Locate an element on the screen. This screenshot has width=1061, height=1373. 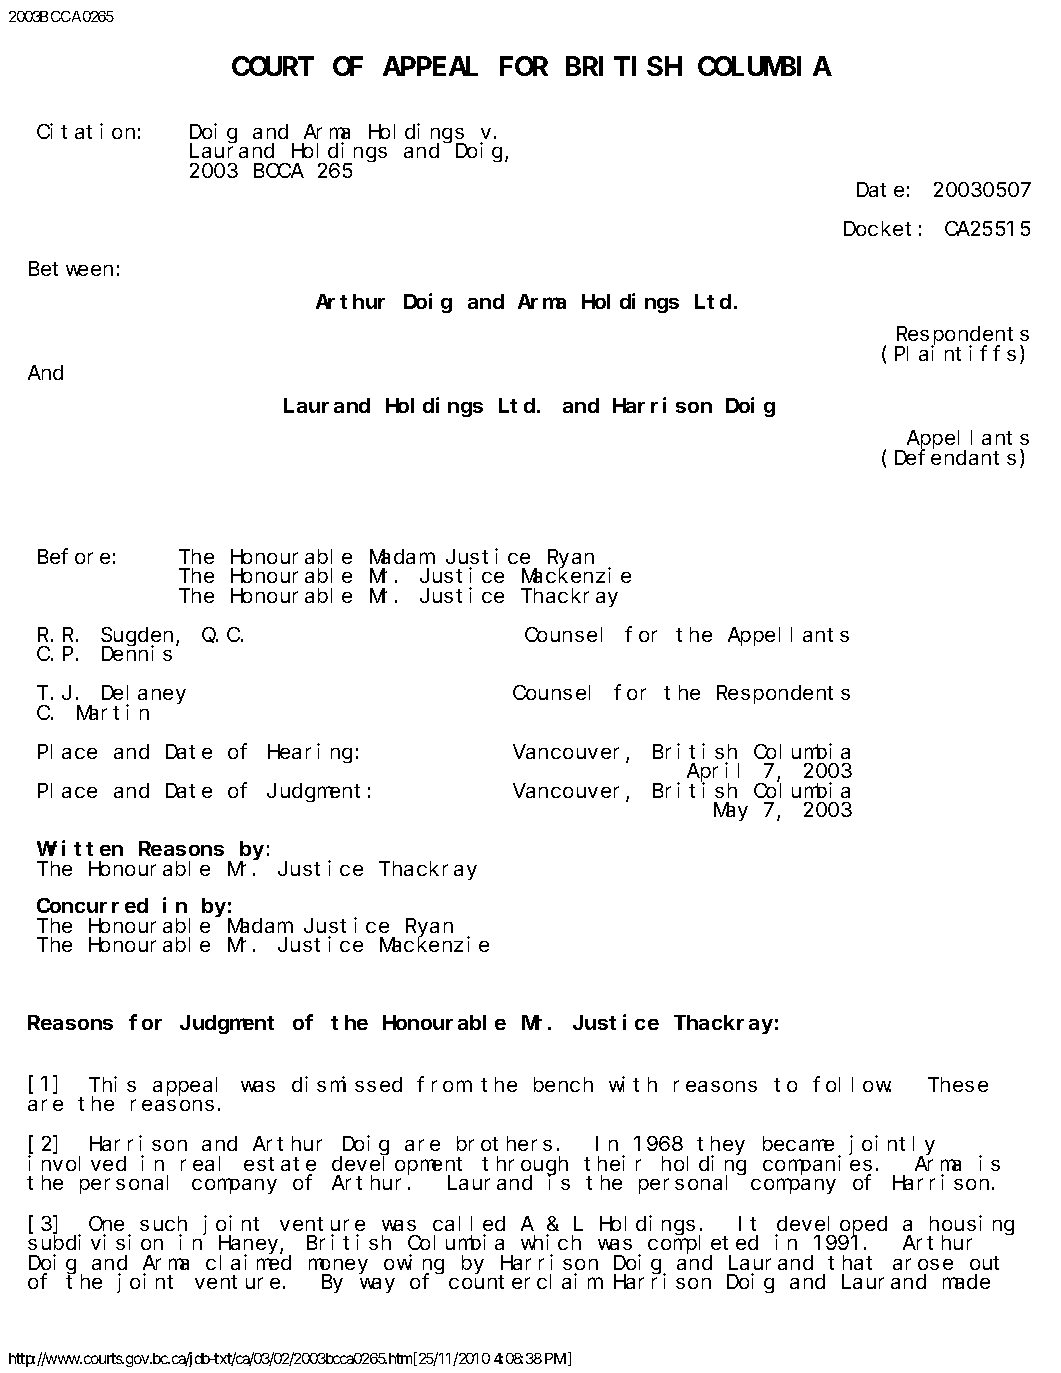
These is located at coordinates (958, 1084).
